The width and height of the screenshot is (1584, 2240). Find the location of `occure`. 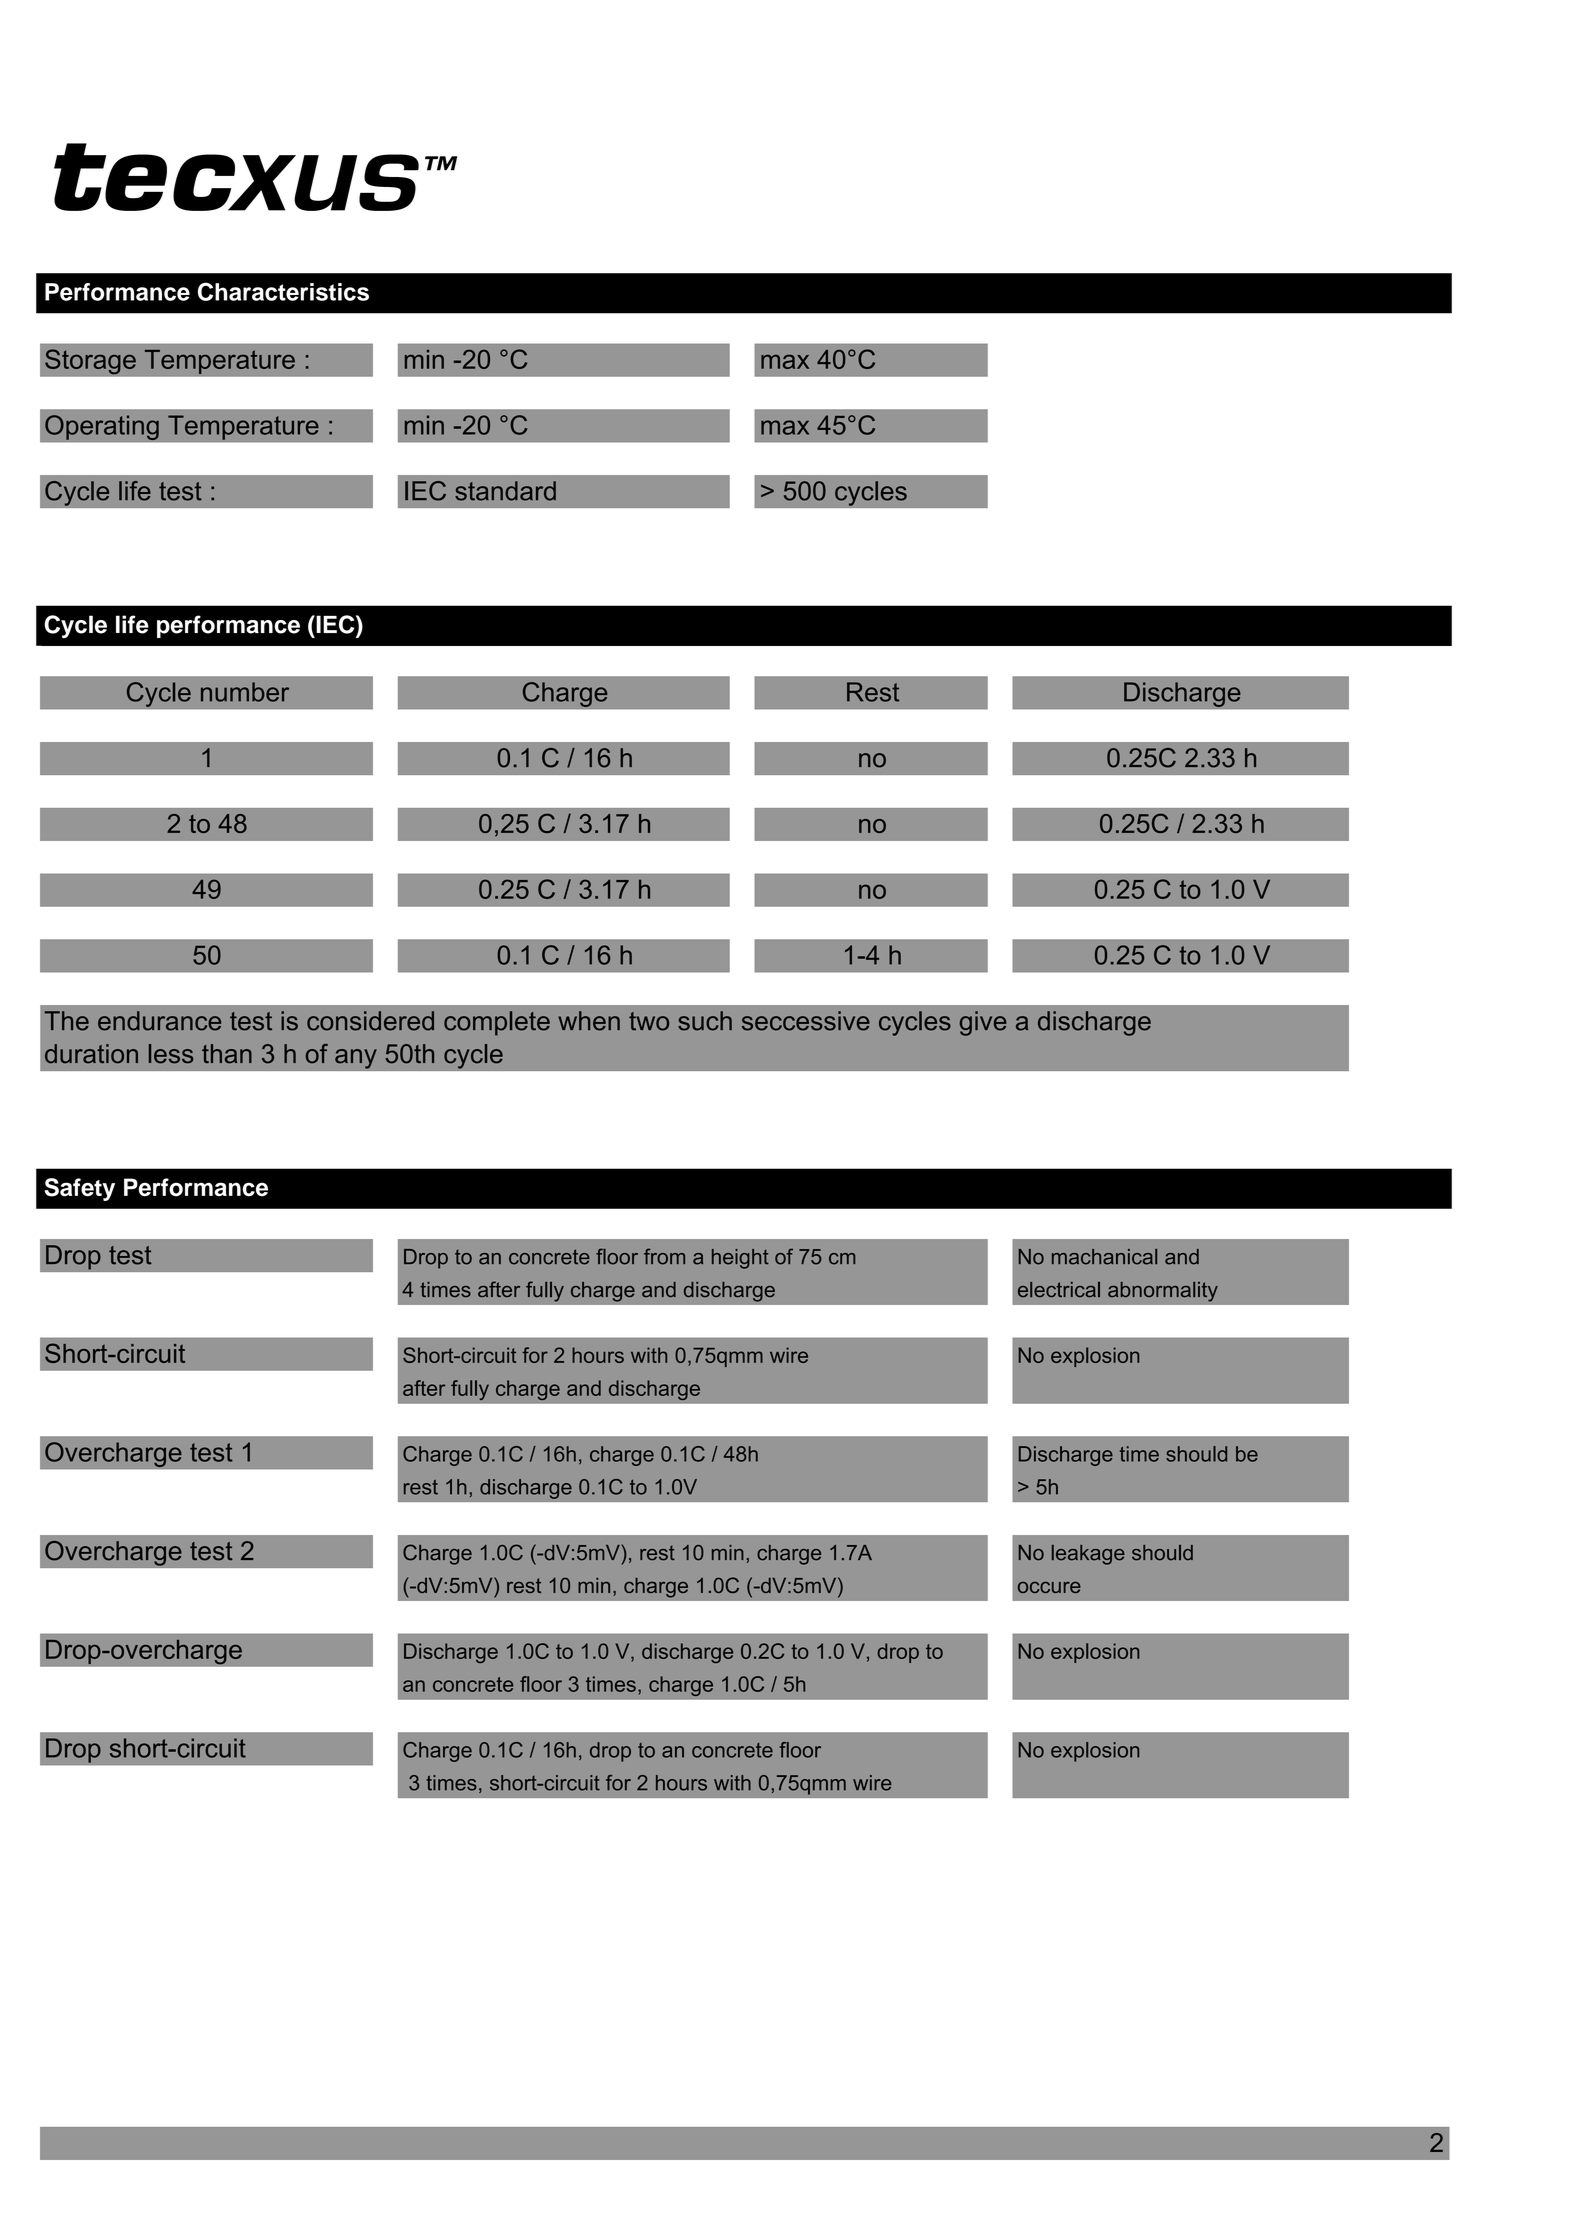

occure is located at coordinates (1049, 1587).
